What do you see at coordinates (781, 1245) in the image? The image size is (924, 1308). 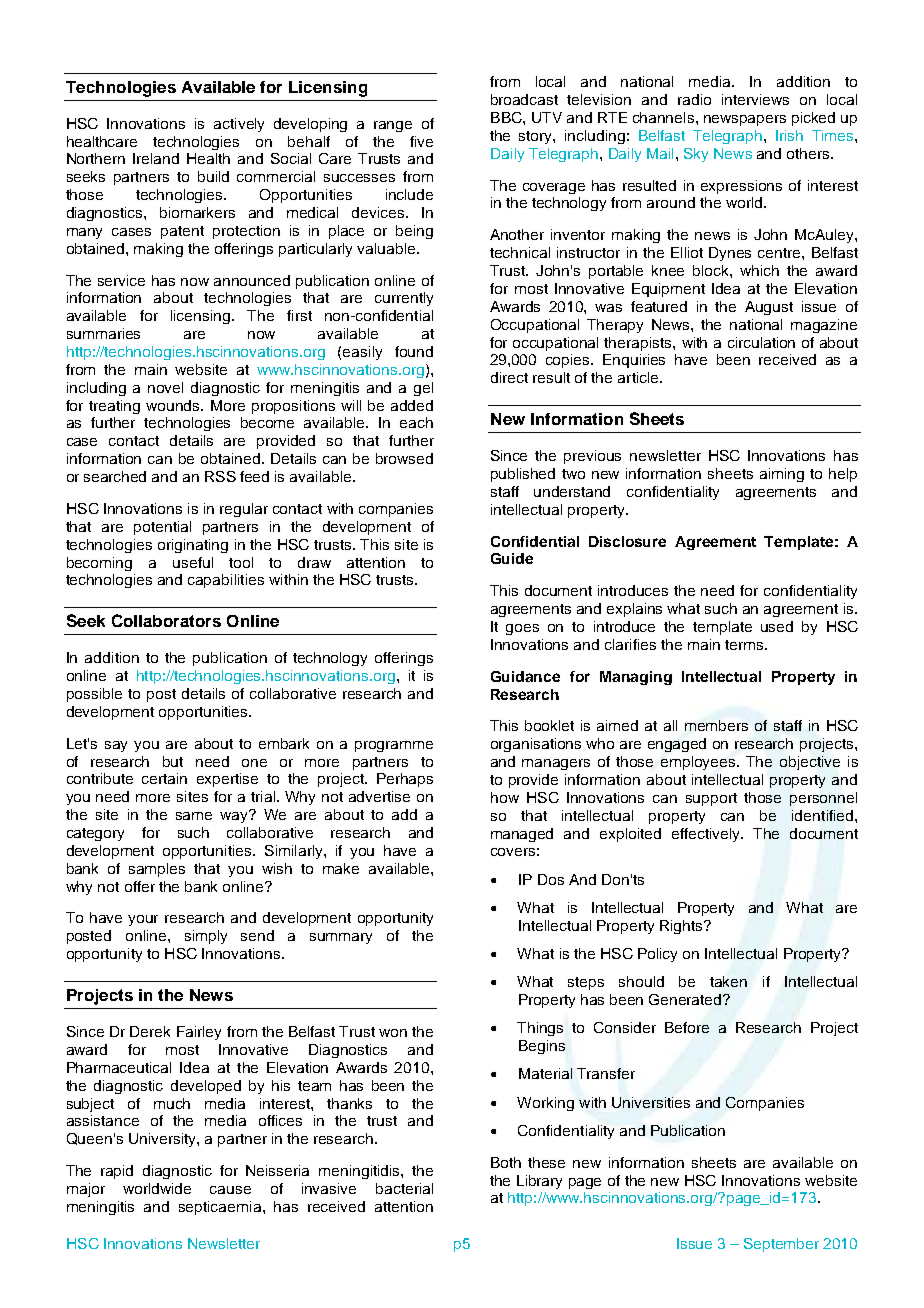 I see `September` at bounding box center [781, 1245].
